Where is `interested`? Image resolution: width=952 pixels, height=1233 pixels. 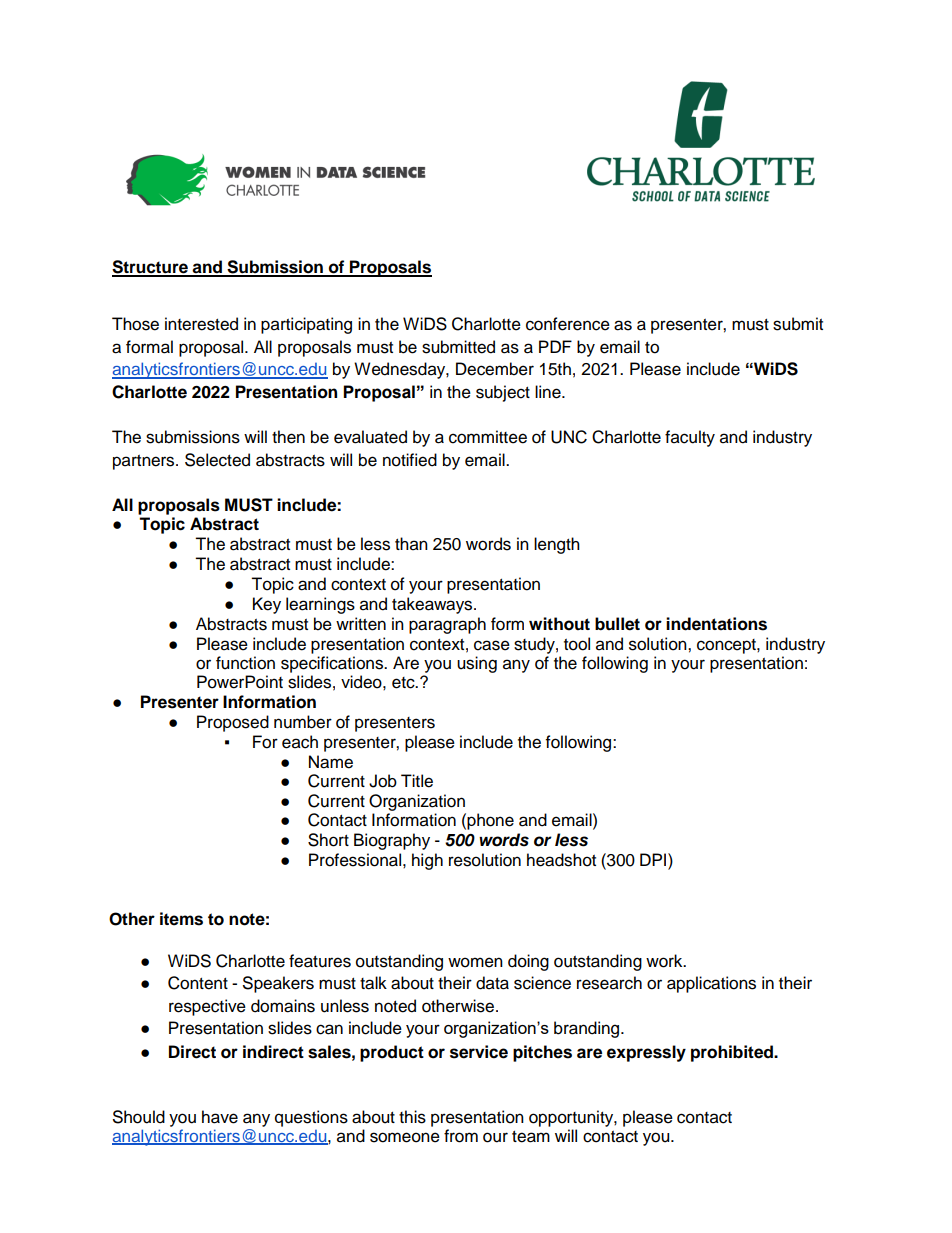 interested is located at coordinates (201, 324).
